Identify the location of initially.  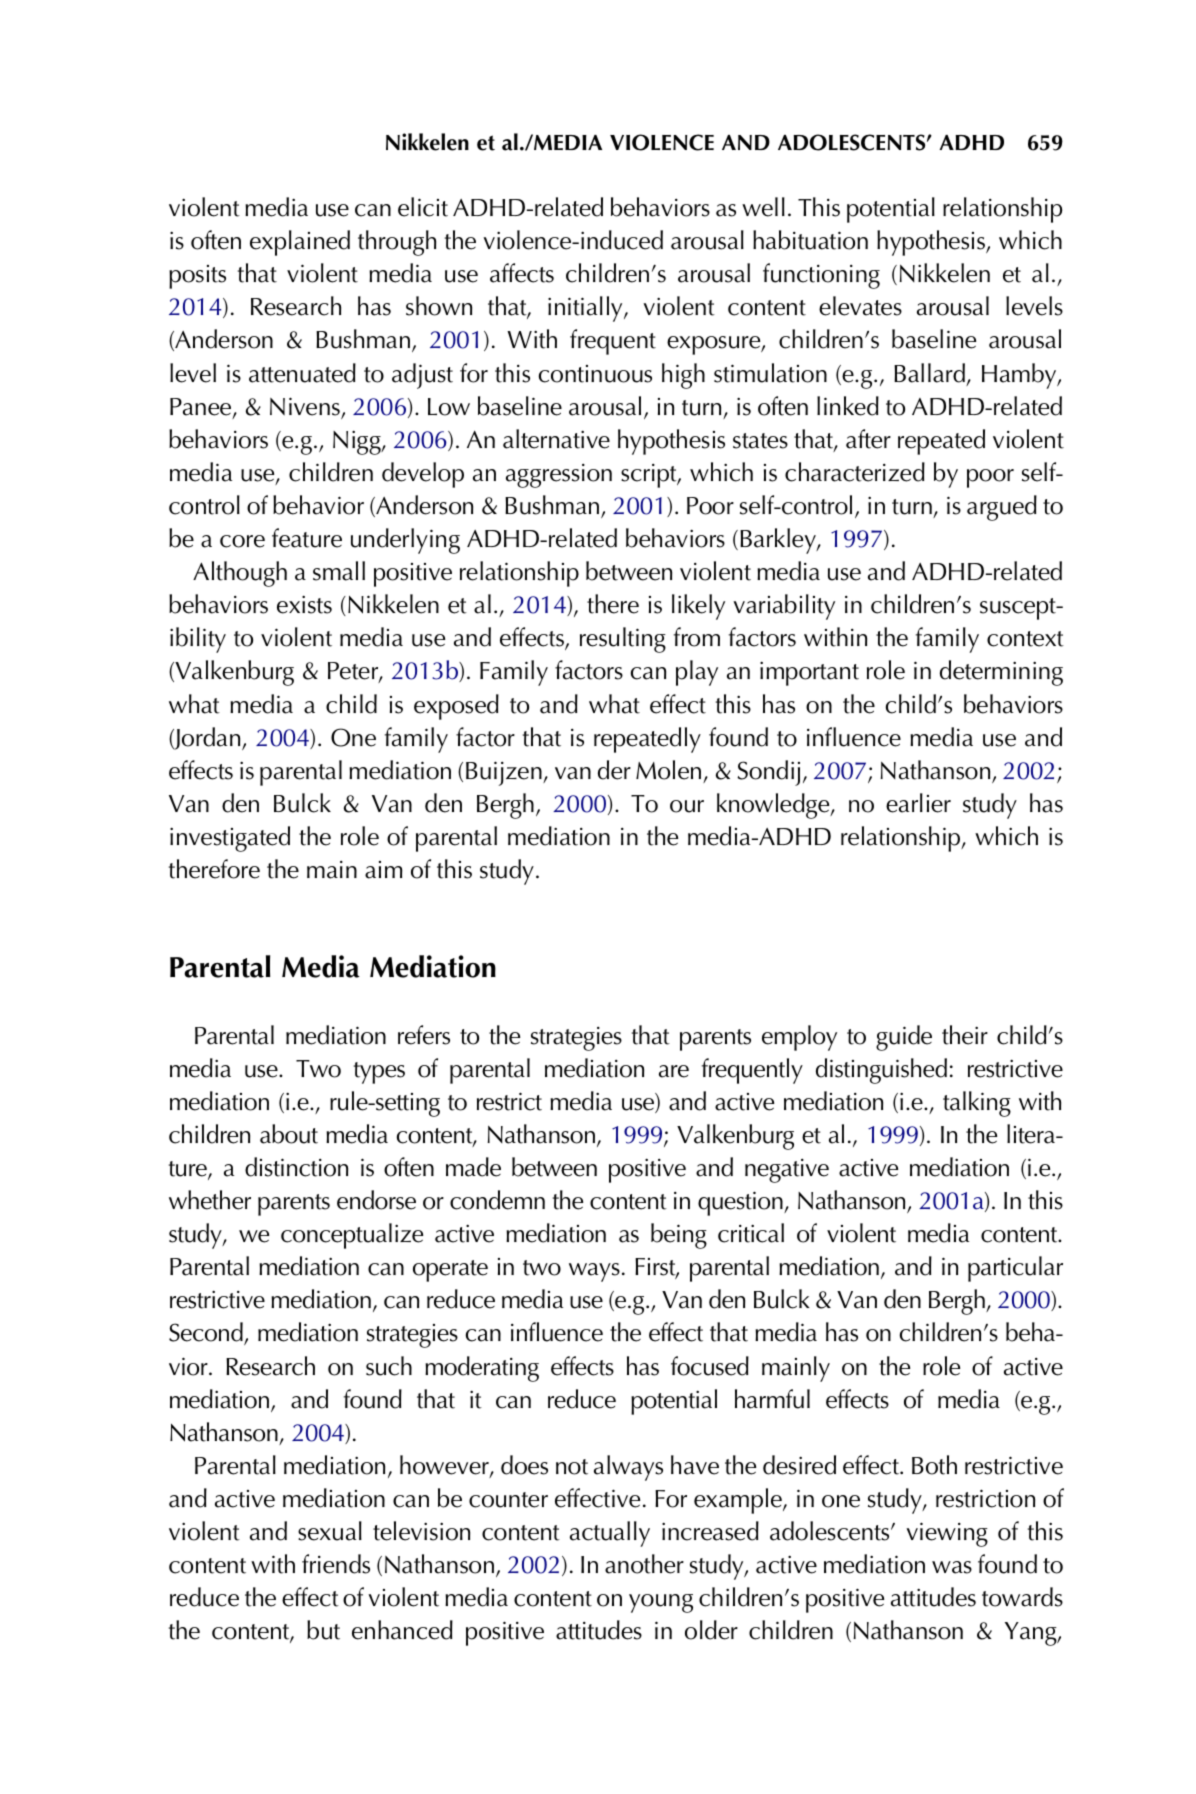
(586, 309).
